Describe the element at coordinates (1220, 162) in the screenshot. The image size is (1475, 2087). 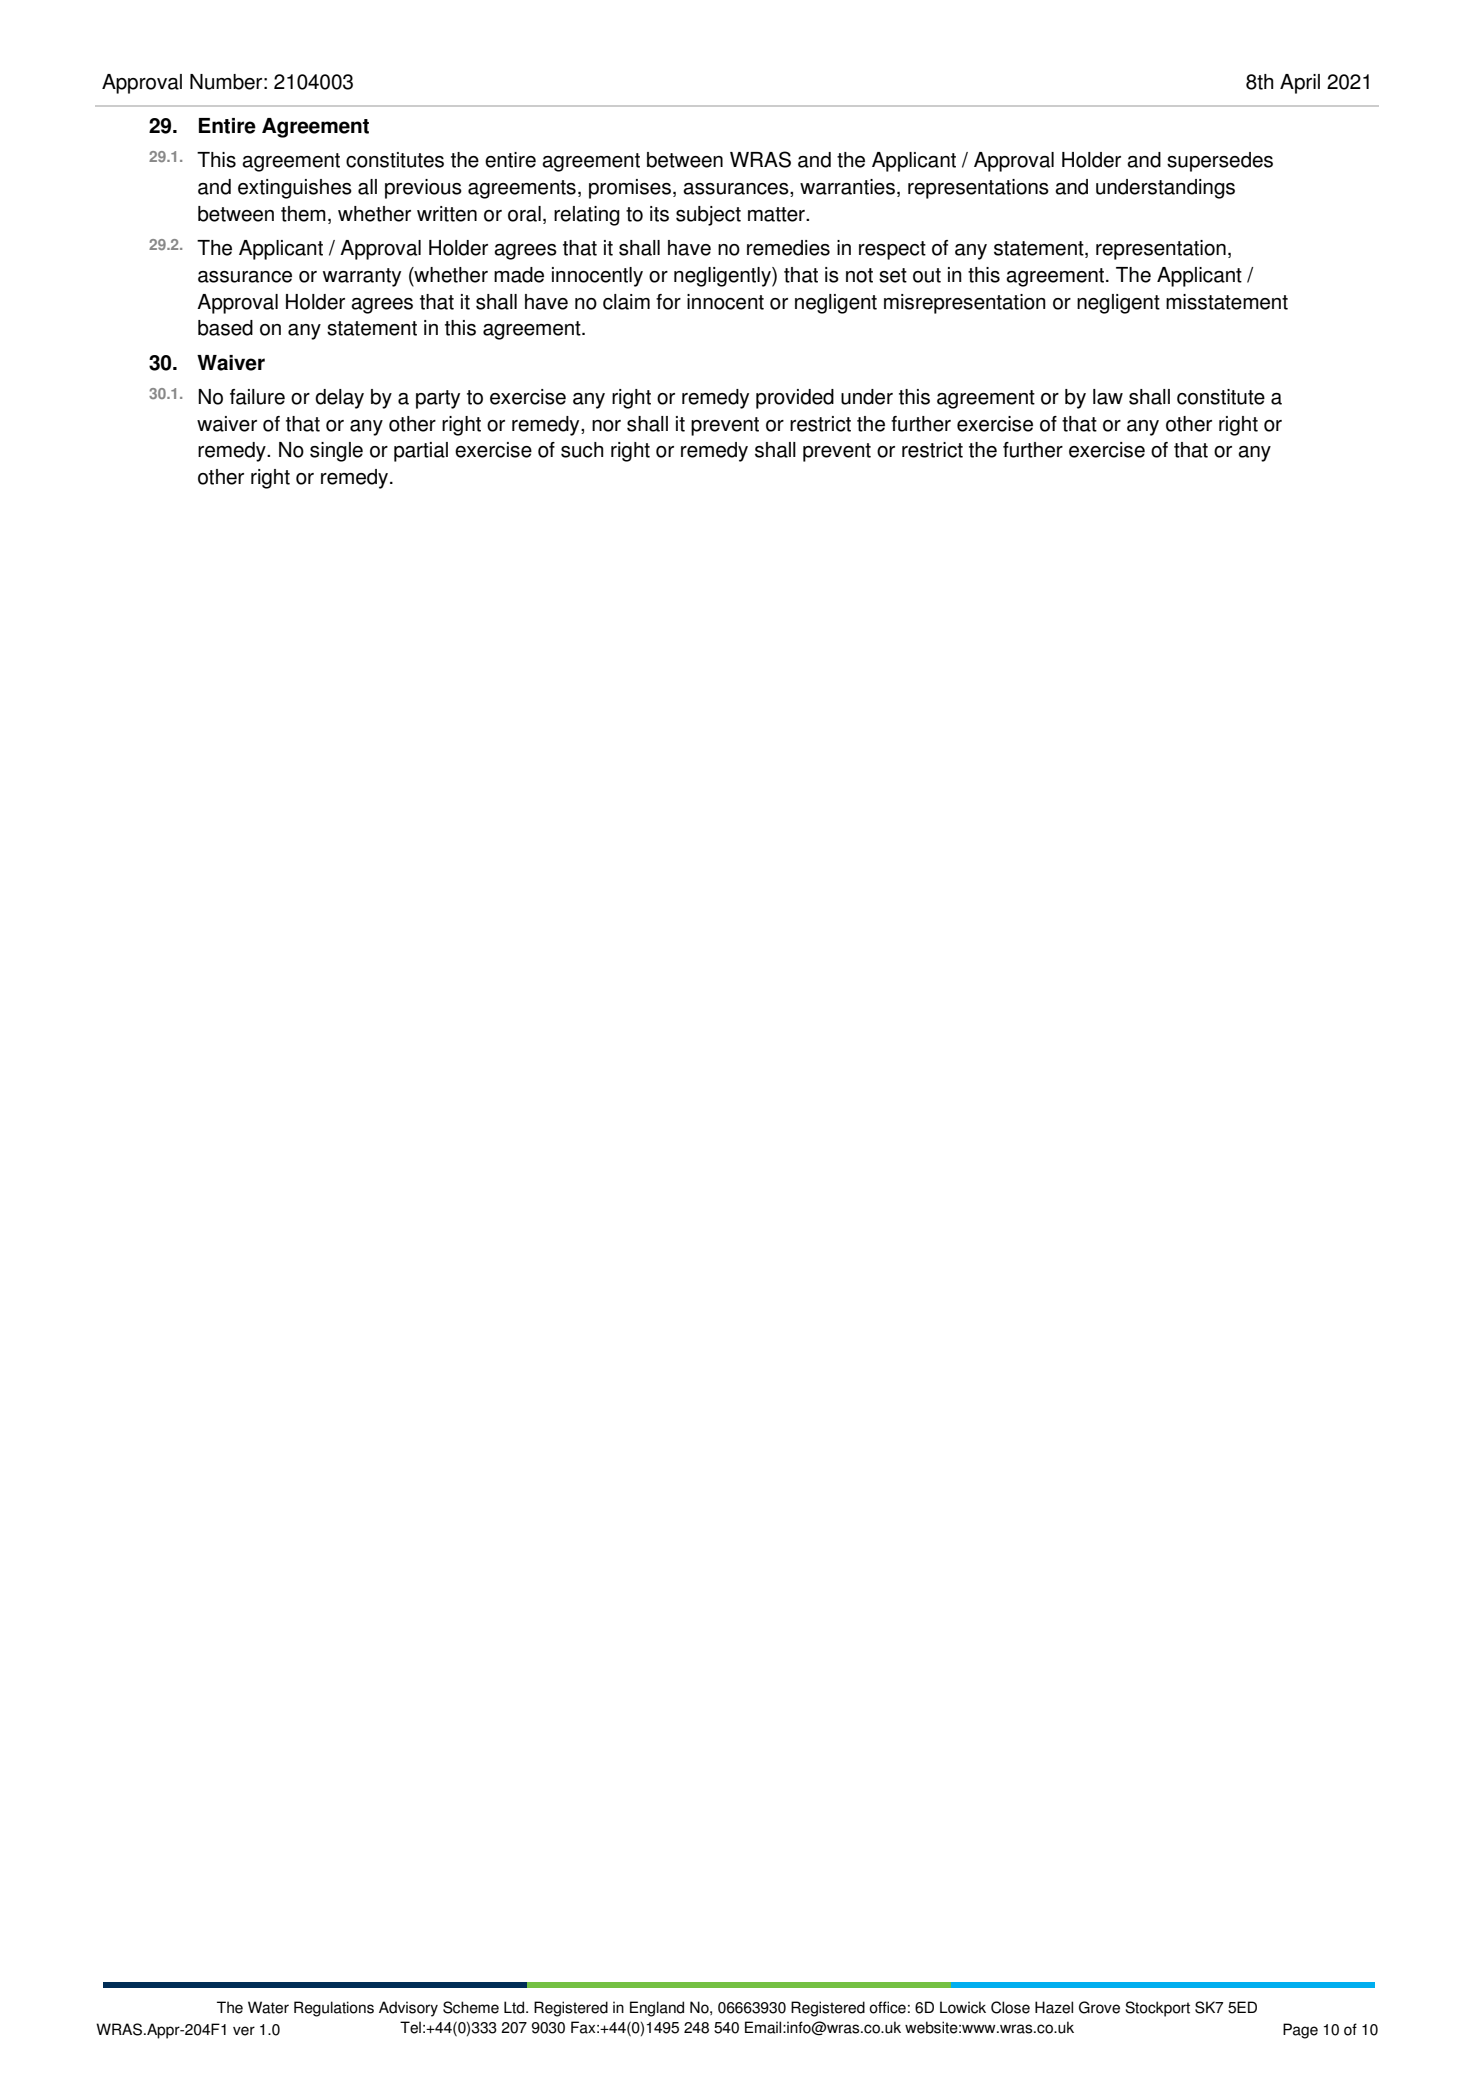
I see `supersedes` at that location.
